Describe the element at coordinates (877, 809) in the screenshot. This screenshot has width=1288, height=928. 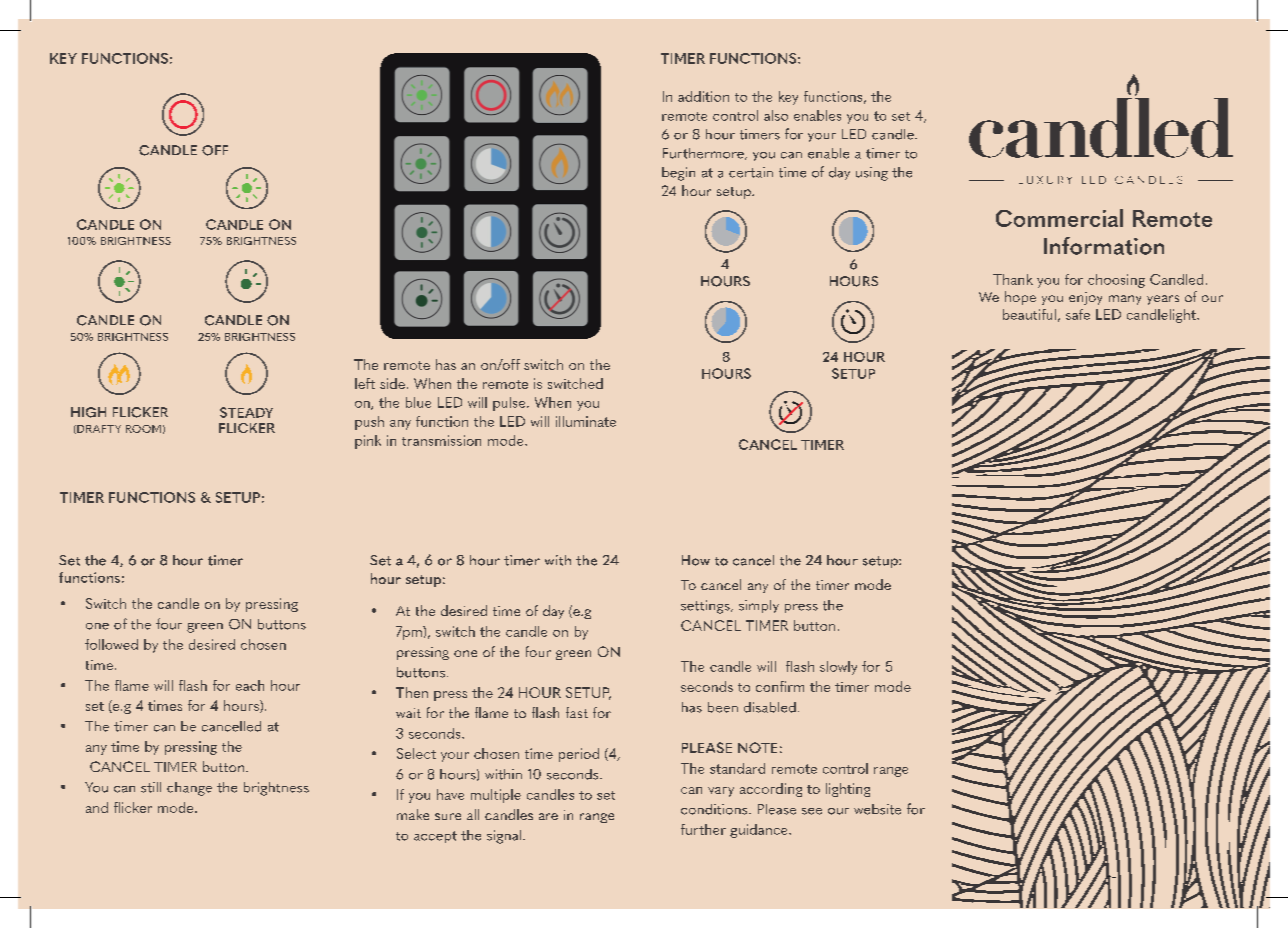
I see `website` at that location.
